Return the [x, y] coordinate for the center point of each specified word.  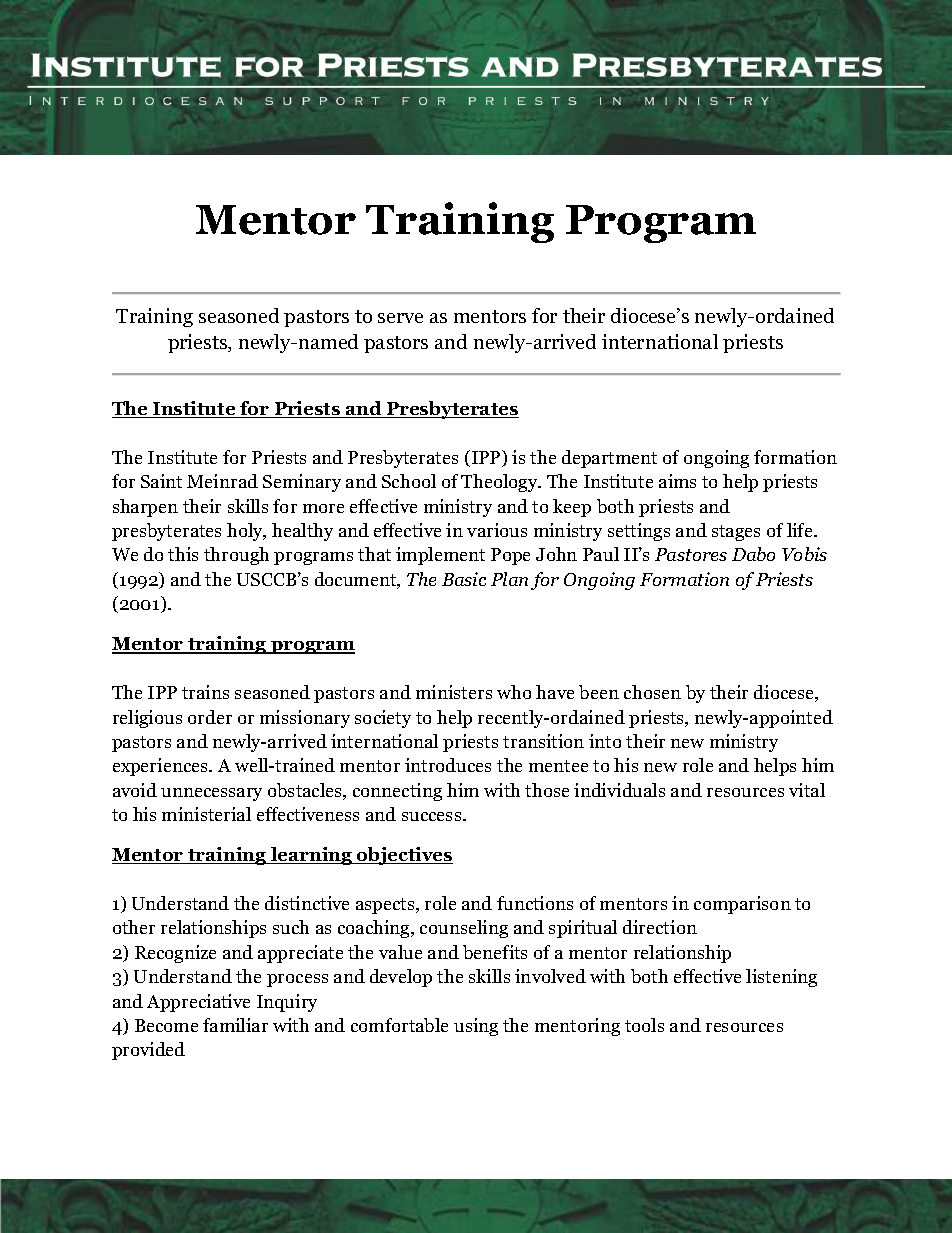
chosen [652, 692]
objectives [404, 856]
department [609, 459]
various [497, 530]
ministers [454, 692]
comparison [742, 905]
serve [400, 318]
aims [677, 481]
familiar [235, 1025]
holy [246, 532]
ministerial [206, 814]
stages [736, 533]
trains [205, 692]
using [476, 1027]
